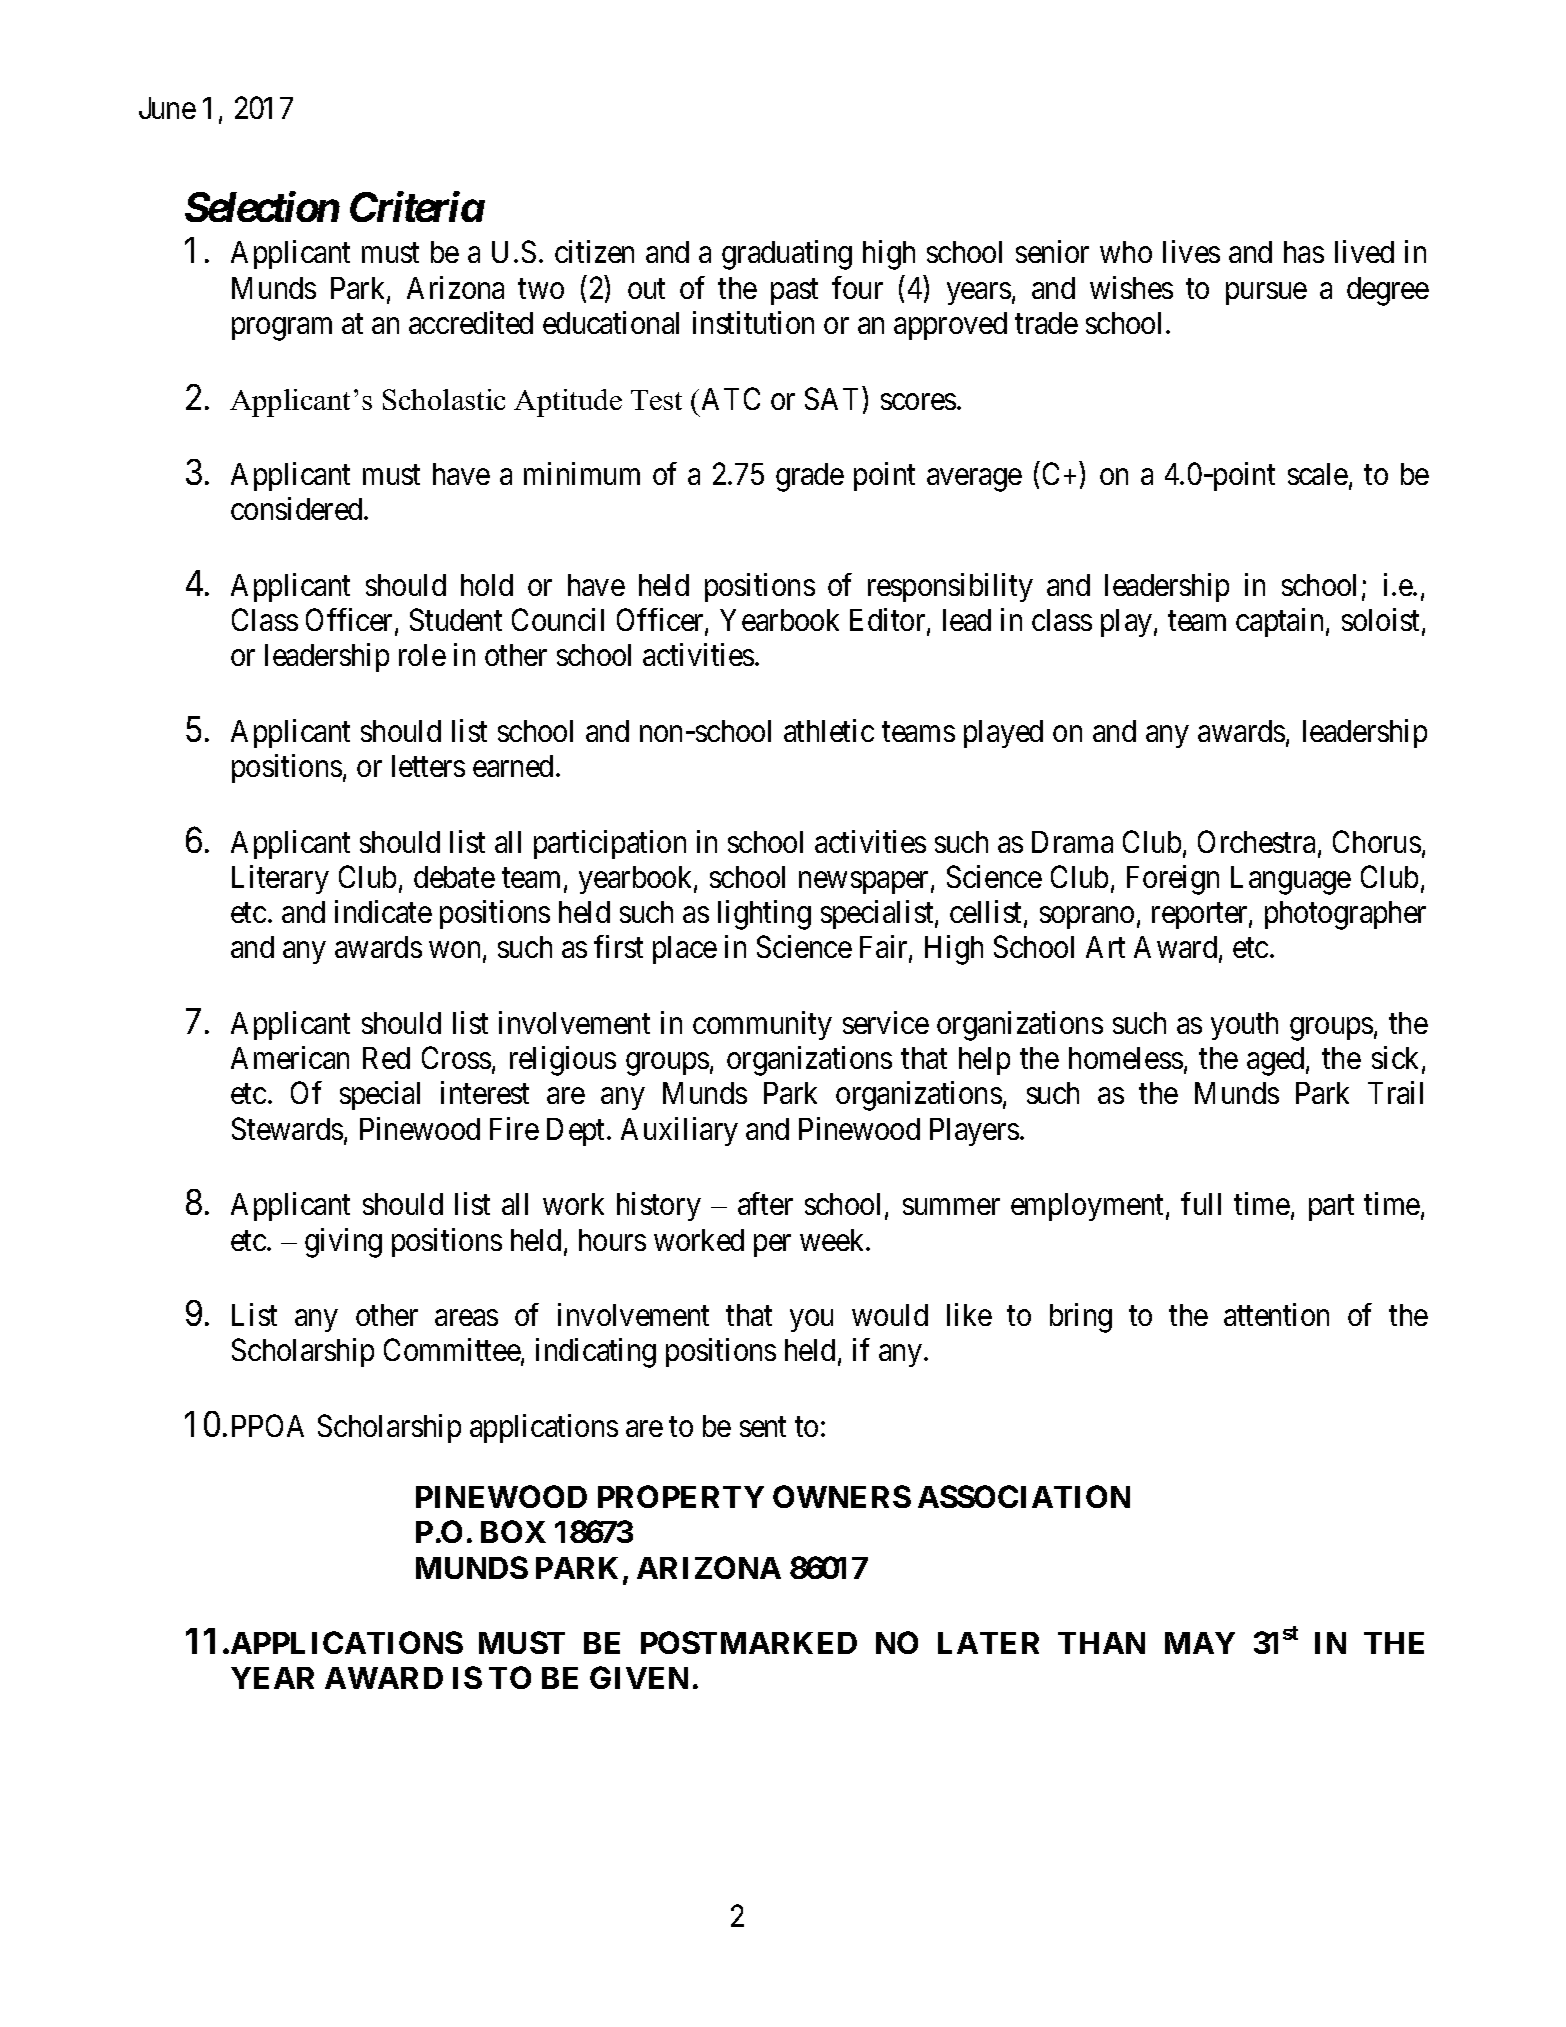 The image size is (1566, 2027). Describe the element at coordinates (787, 255) in the document. I see `graduating` at that location.
